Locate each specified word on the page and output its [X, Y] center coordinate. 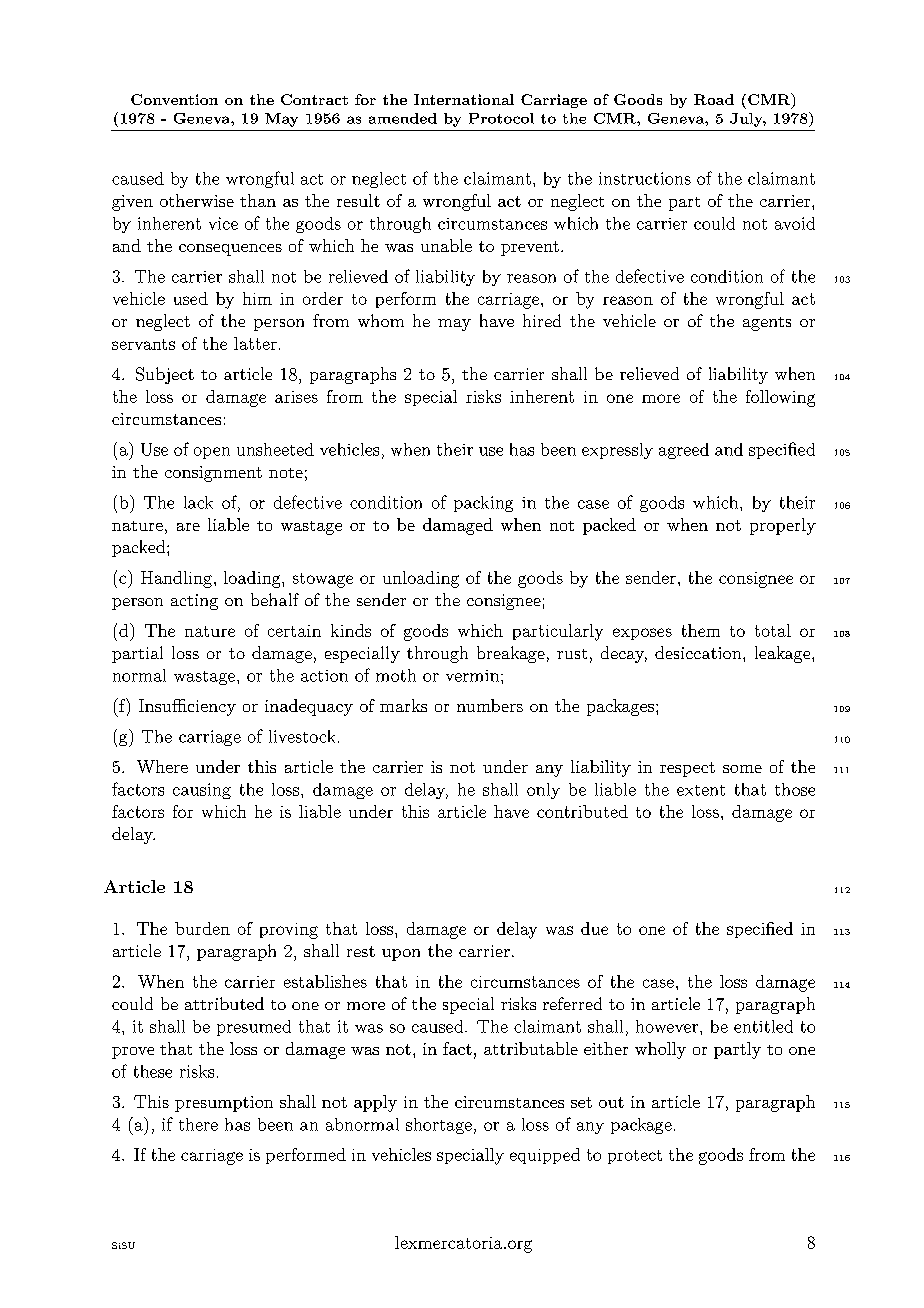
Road [714, 99]
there [198, 1124]
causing [202, 791]
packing [483, 504]
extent [701, 790]
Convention [174, 99]
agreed [684, 451]
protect [635, 1157]
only [543, 791]
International [464, 99]
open [212, 453]
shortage [439, 1126]
